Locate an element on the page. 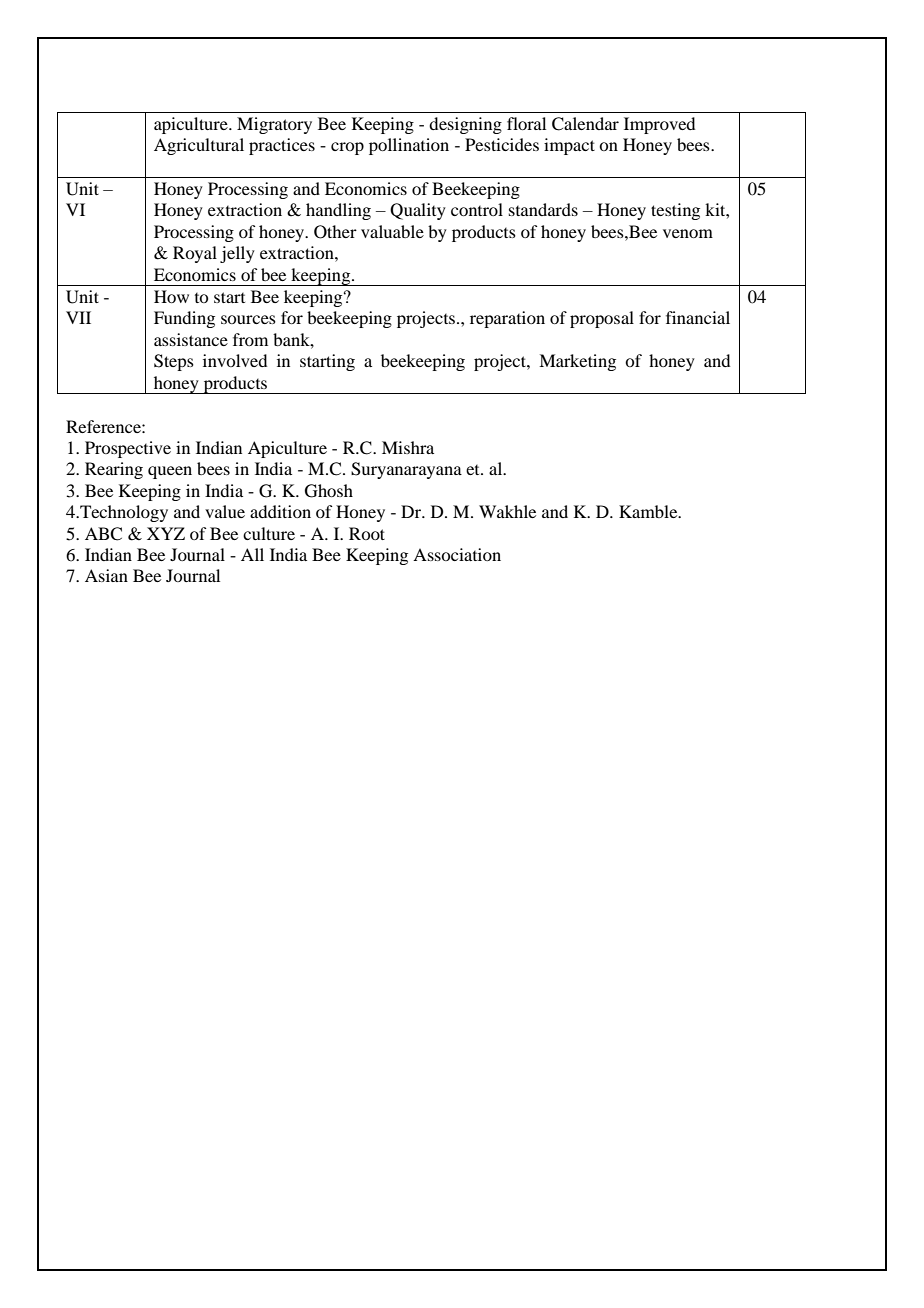 The width and height of the page is (924, 1308). valuable is located at coordinates (392, 231).
